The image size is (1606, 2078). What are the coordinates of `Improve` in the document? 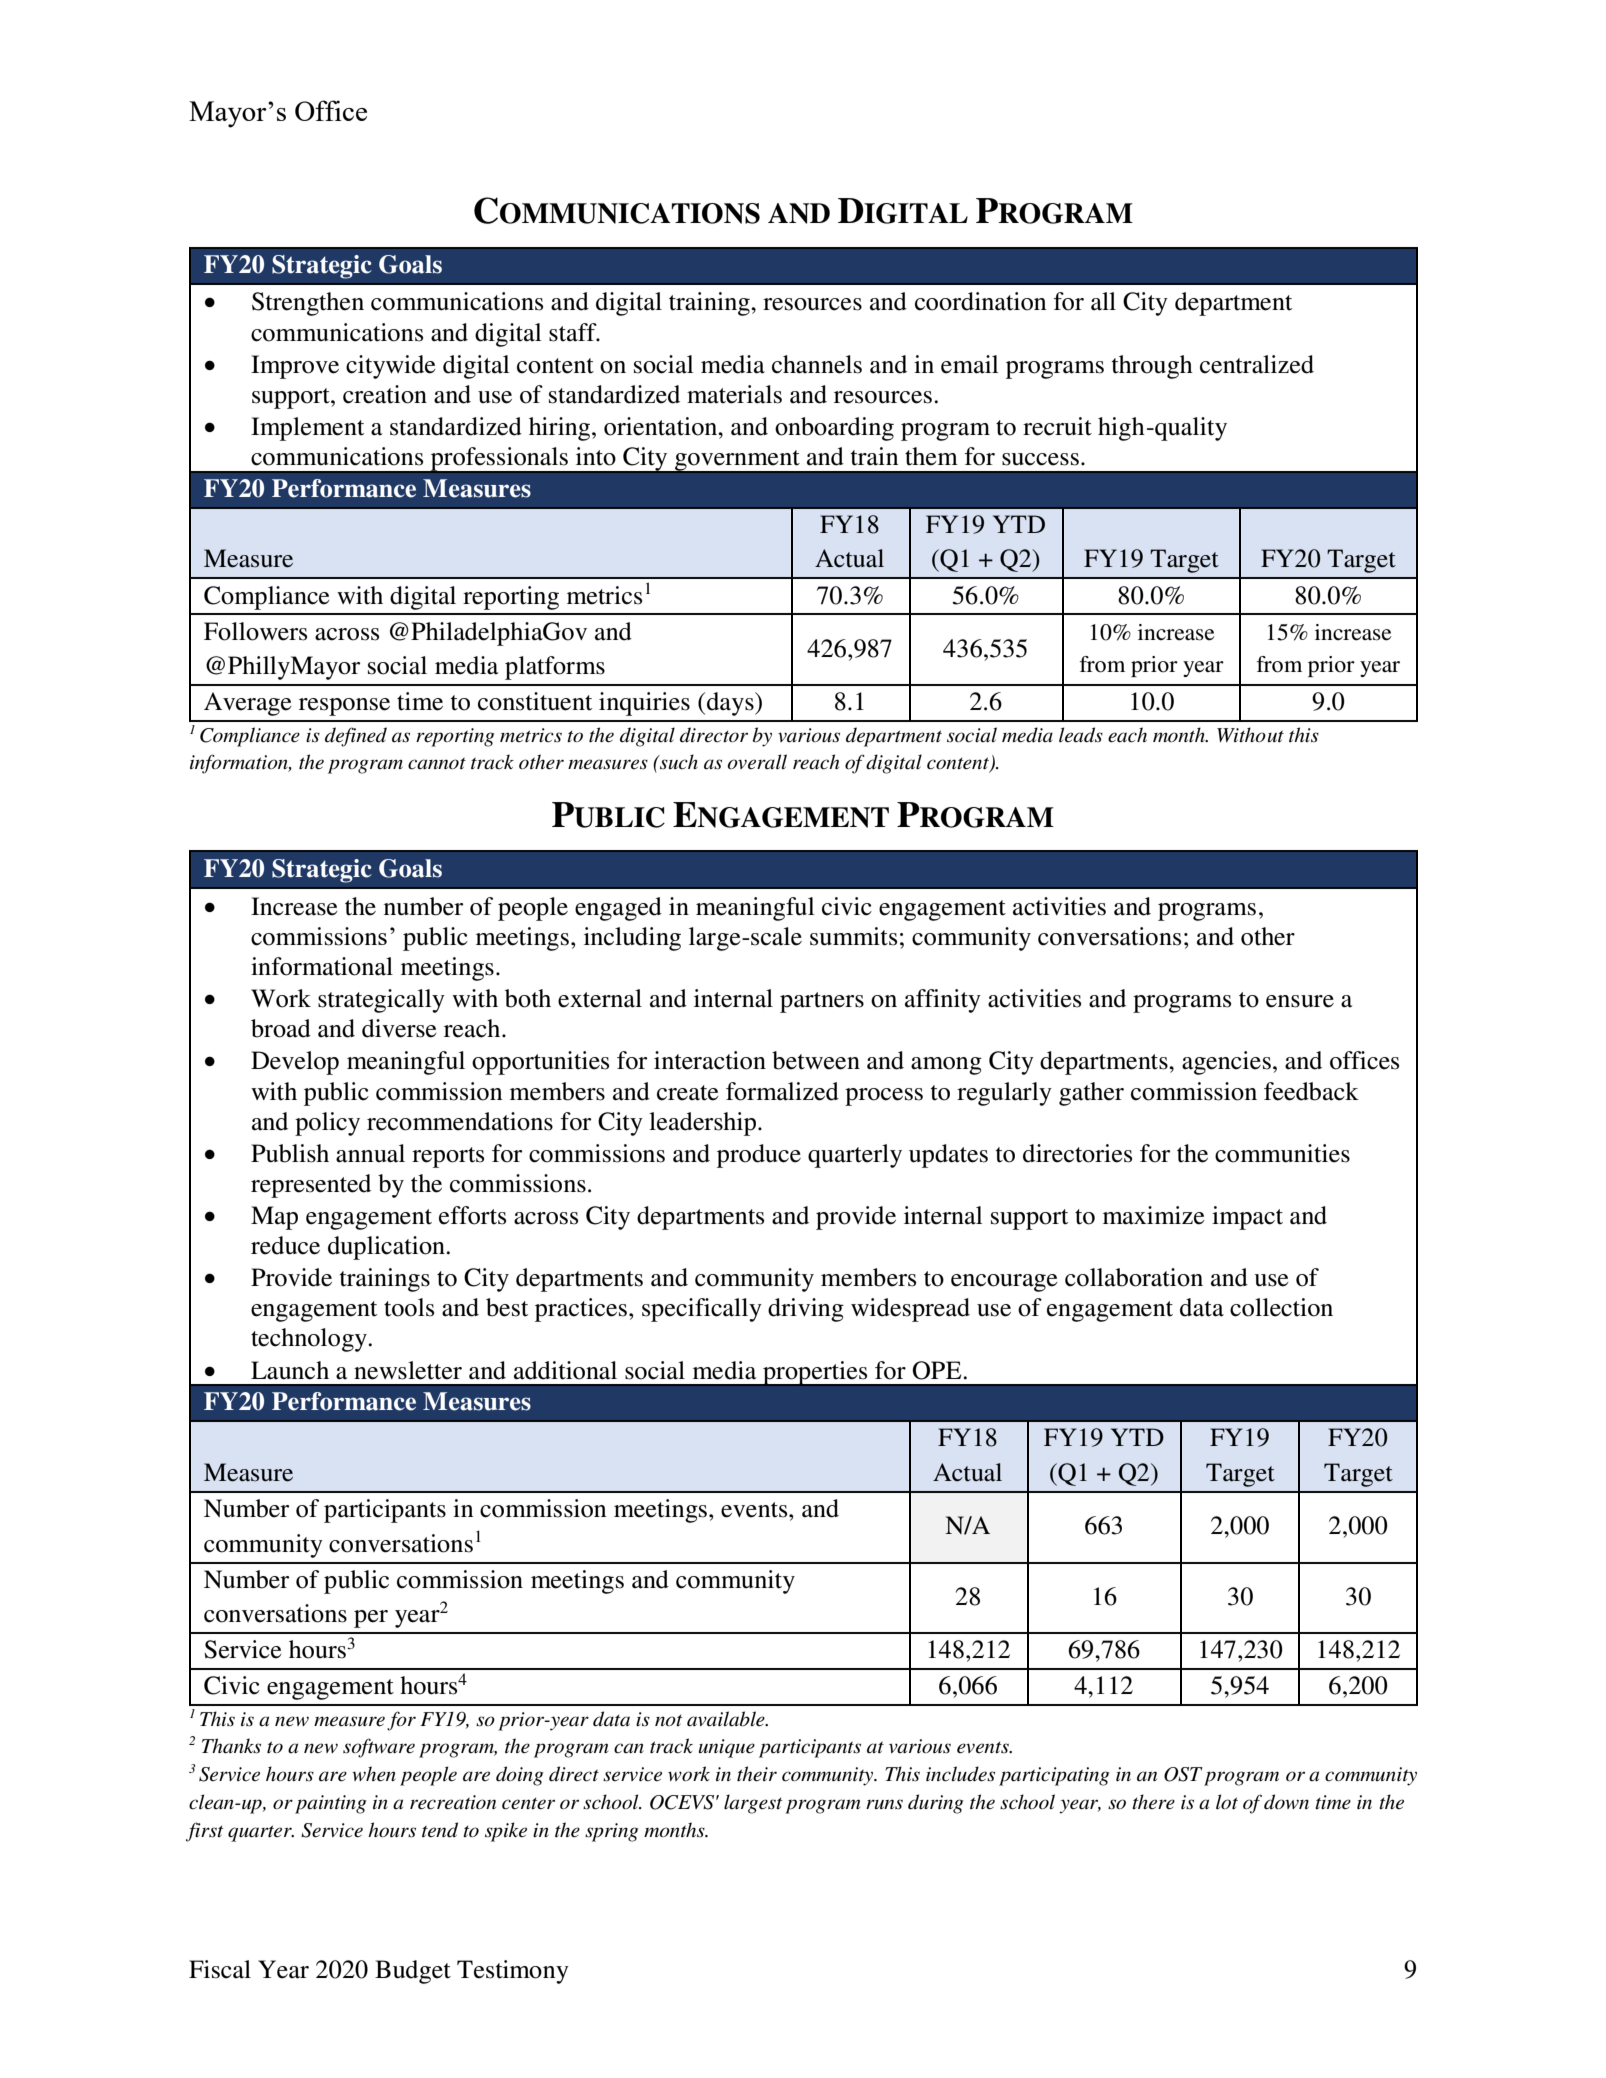 It's located at (295, 367).
